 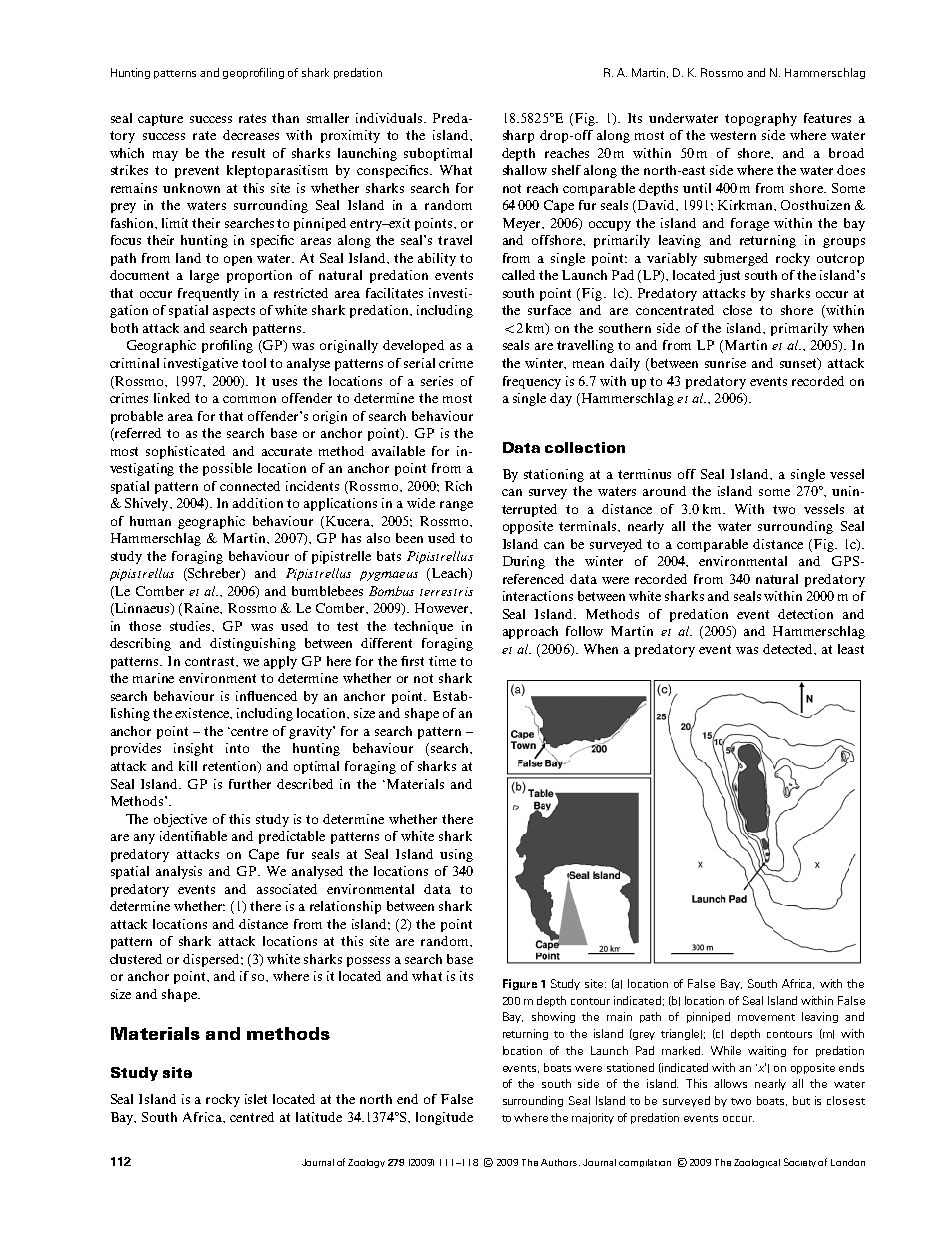 I want to click on frequency, so click(x=532, y=382).
